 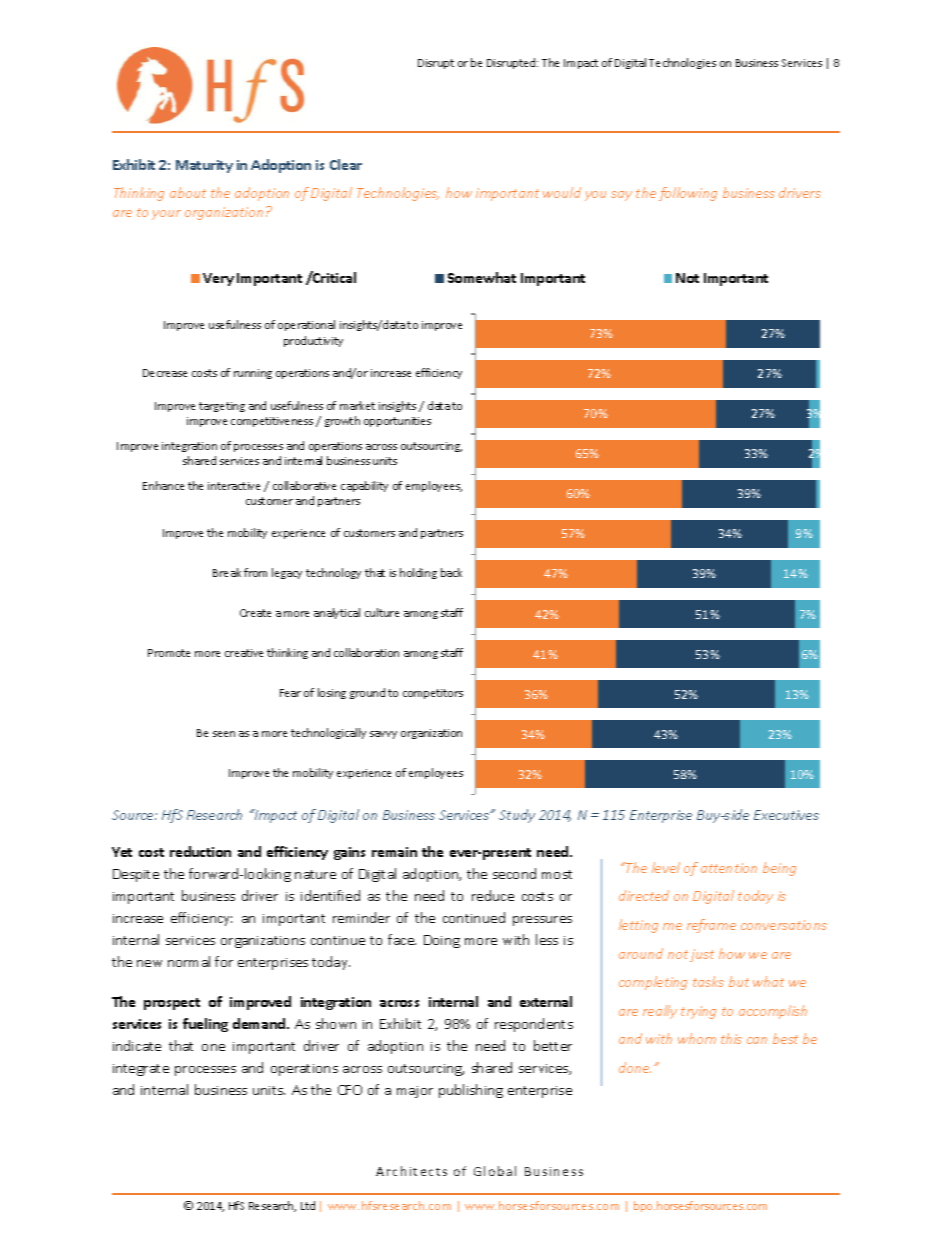 I want to click on normal, so click(x=189, y=961).
